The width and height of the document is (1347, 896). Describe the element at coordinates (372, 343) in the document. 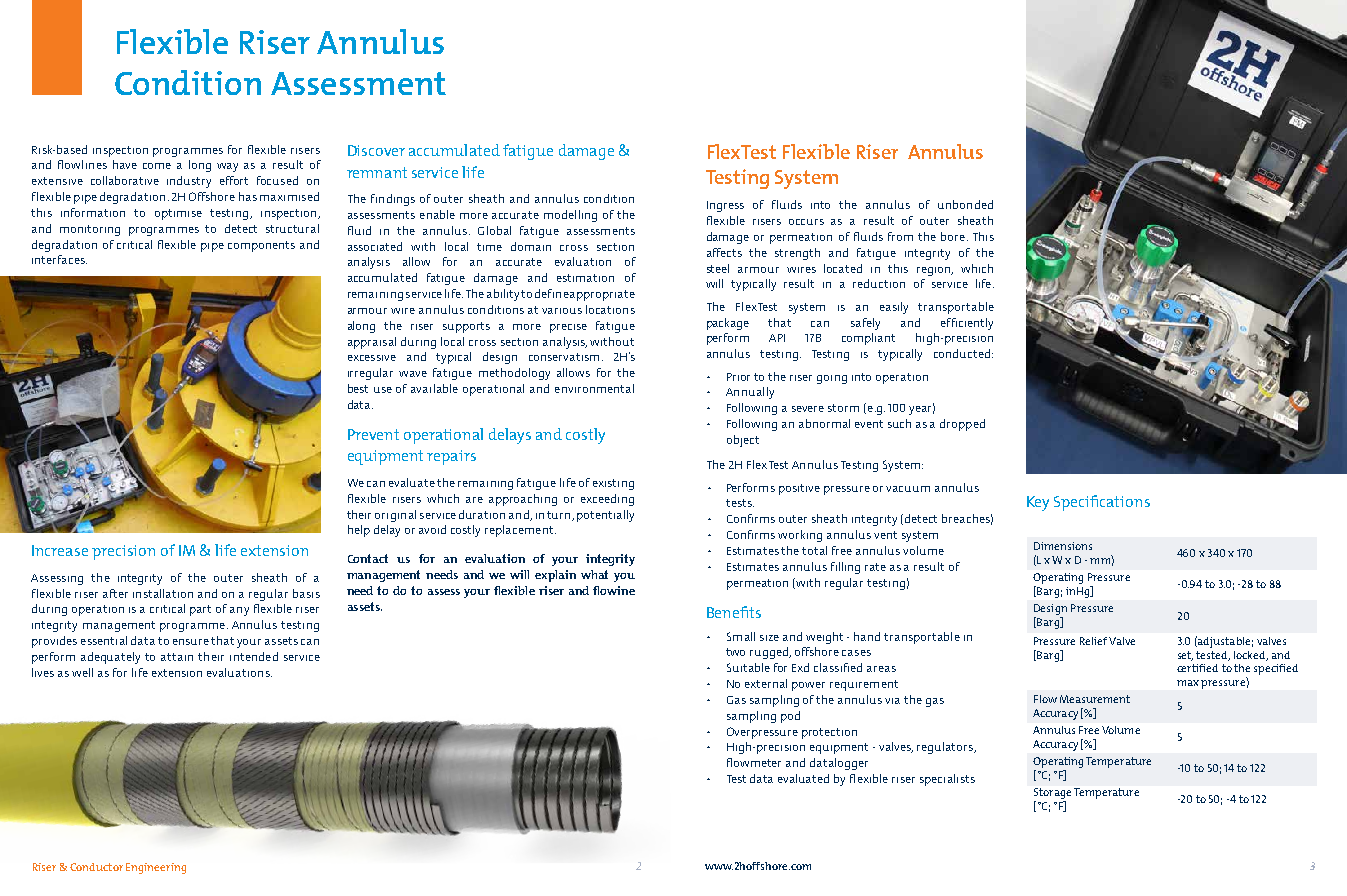

I see `appraisal` at that location.
